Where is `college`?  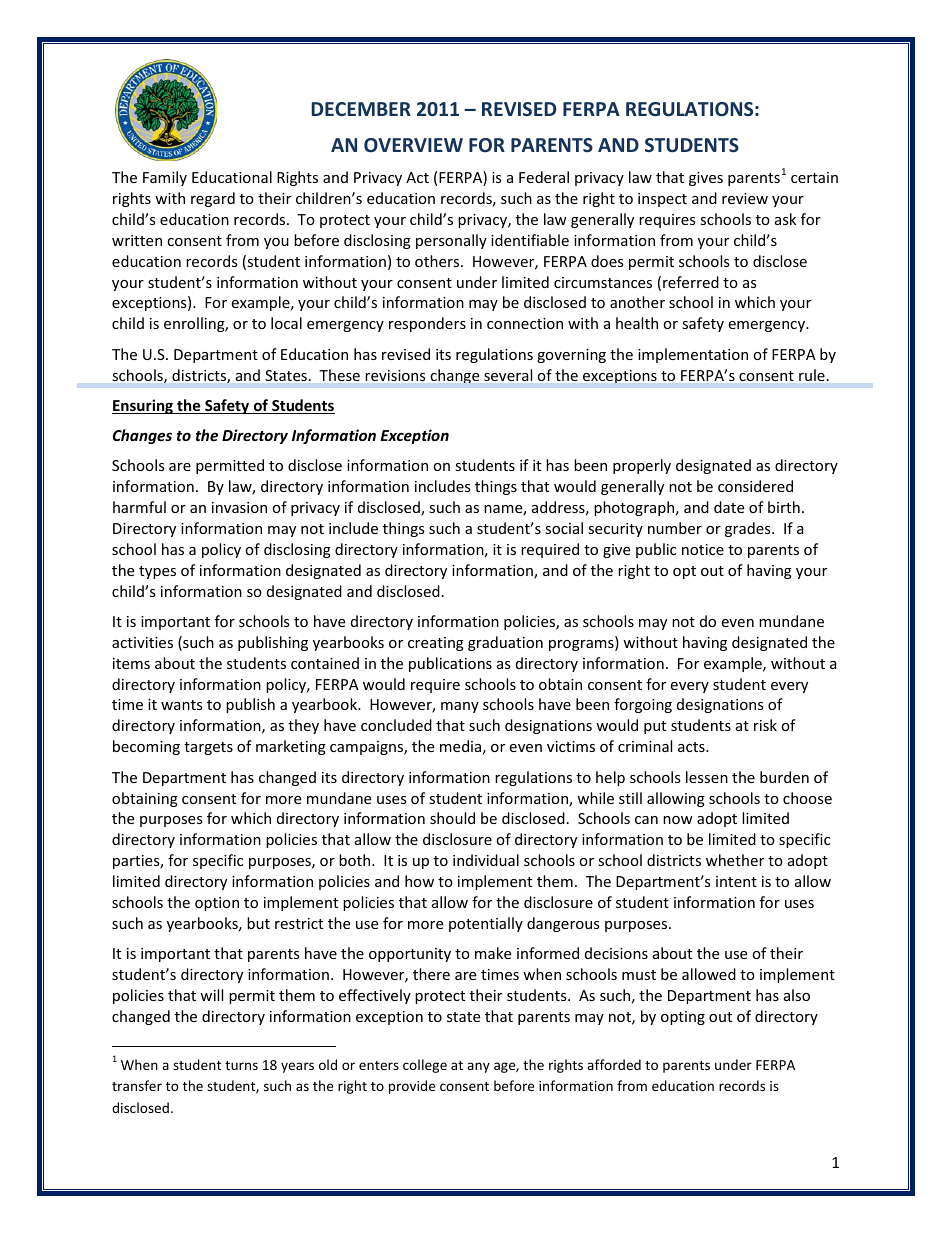
college is located at coordinates (425, 1066).
